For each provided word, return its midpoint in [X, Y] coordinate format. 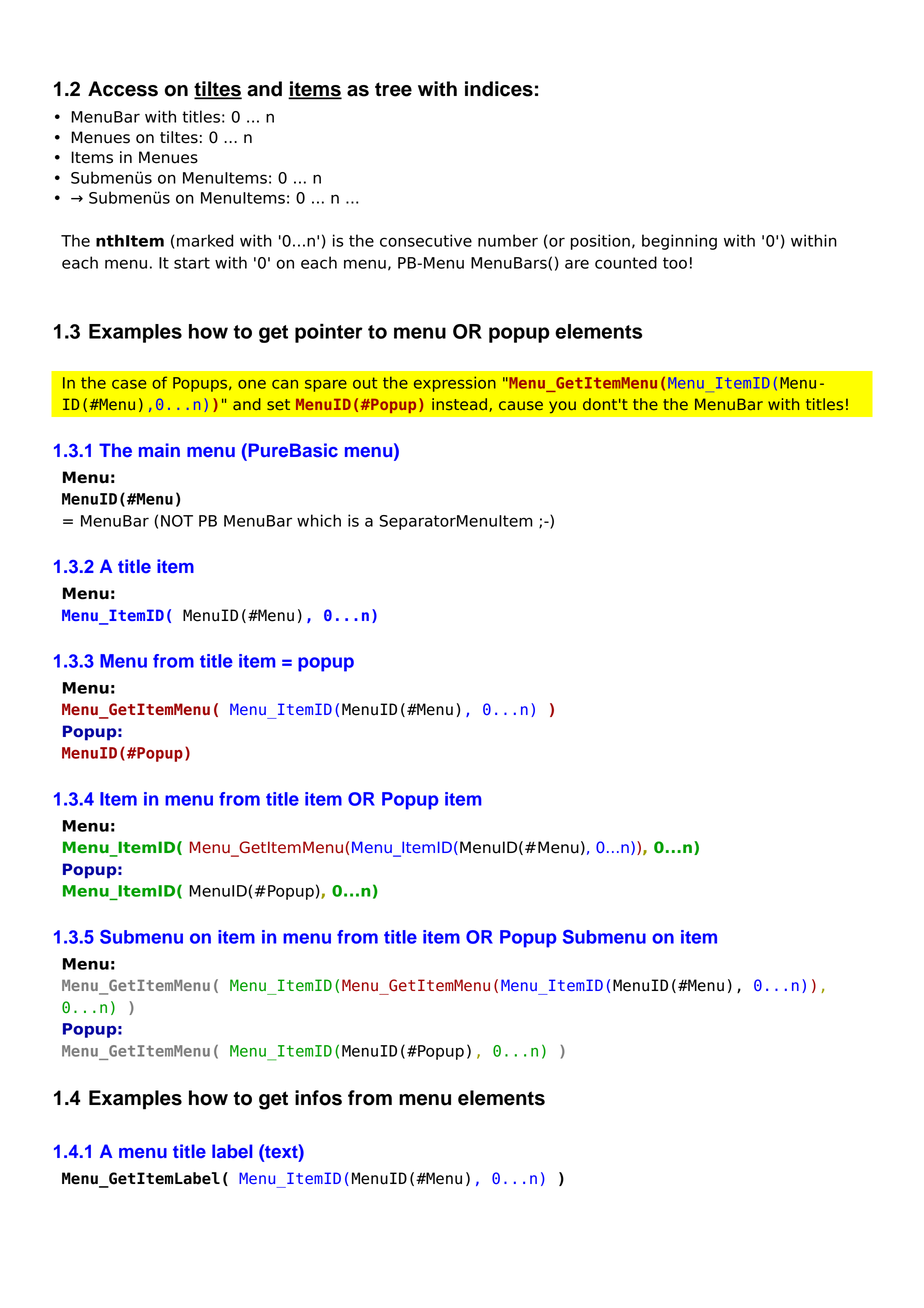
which [319, 520]
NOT [177, 521]
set [278, 404]
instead [459, 404]
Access [123, 89]
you [562, 407]
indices [499, 89]
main [159, 450]
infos [318, 1098]
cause [521, 405]
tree [393, 89]
